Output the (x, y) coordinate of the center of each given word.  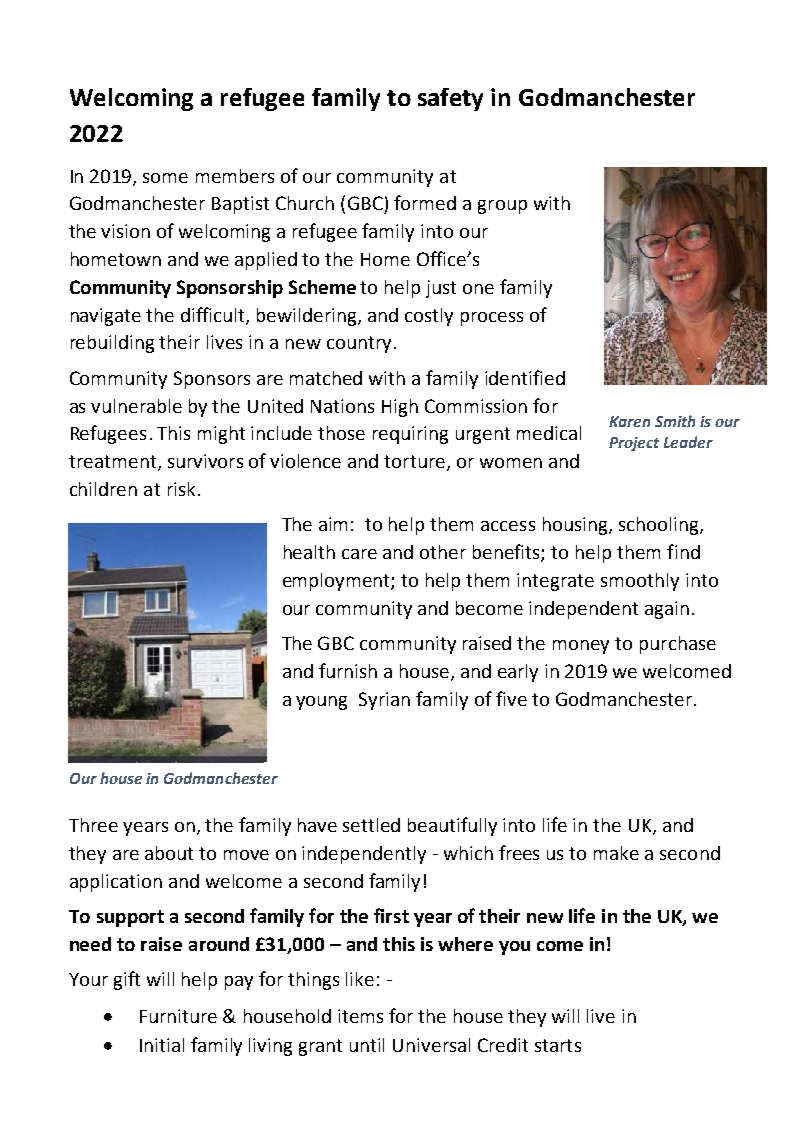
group (502, 207)
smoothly (640, 582)
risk (181, 489)
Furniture (178, 1016)
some (165, 178)
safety (450, 99)
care (359, 554)
